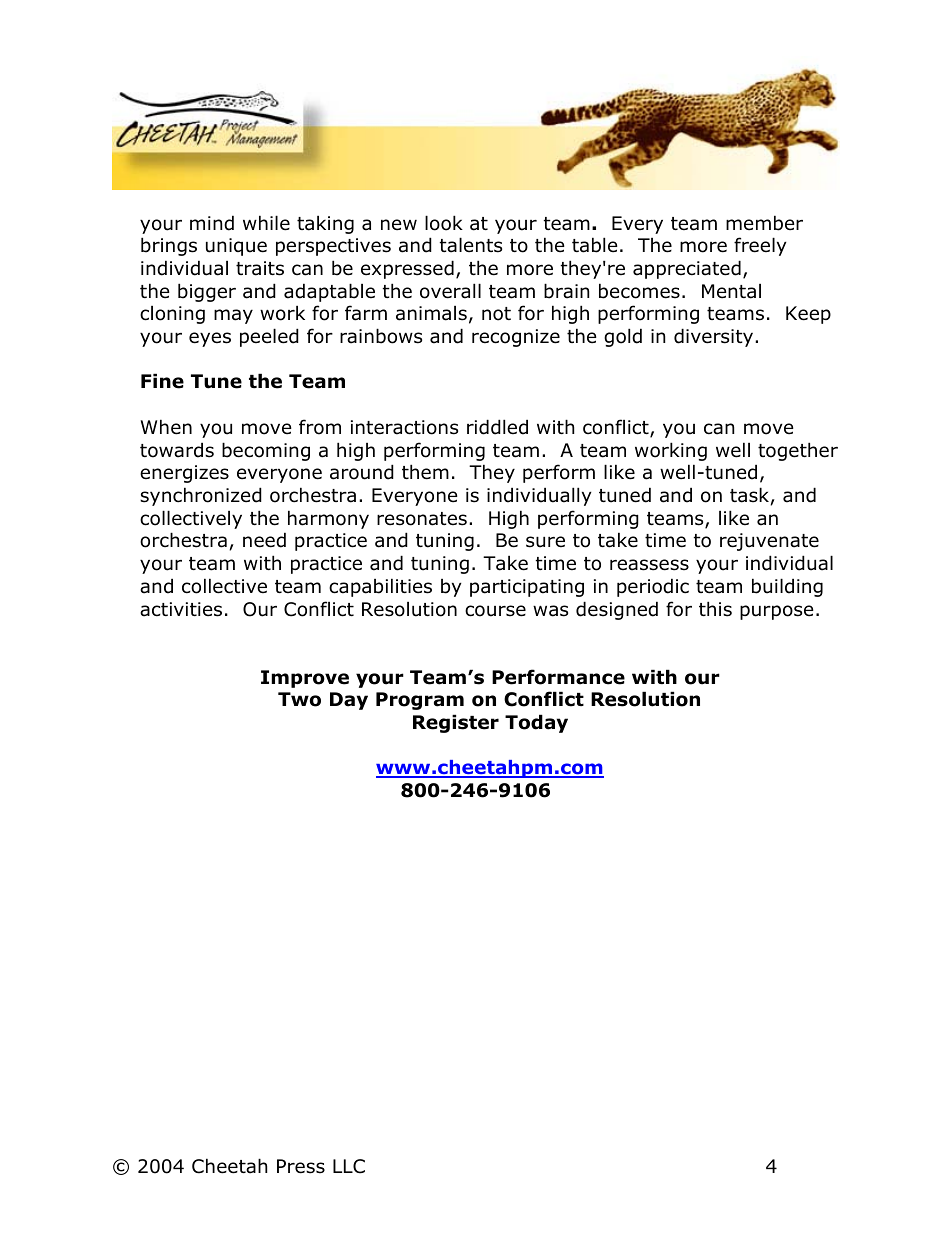 This screenshot has width=952, height=1233. I want to click on talents, so click(471, 245).
